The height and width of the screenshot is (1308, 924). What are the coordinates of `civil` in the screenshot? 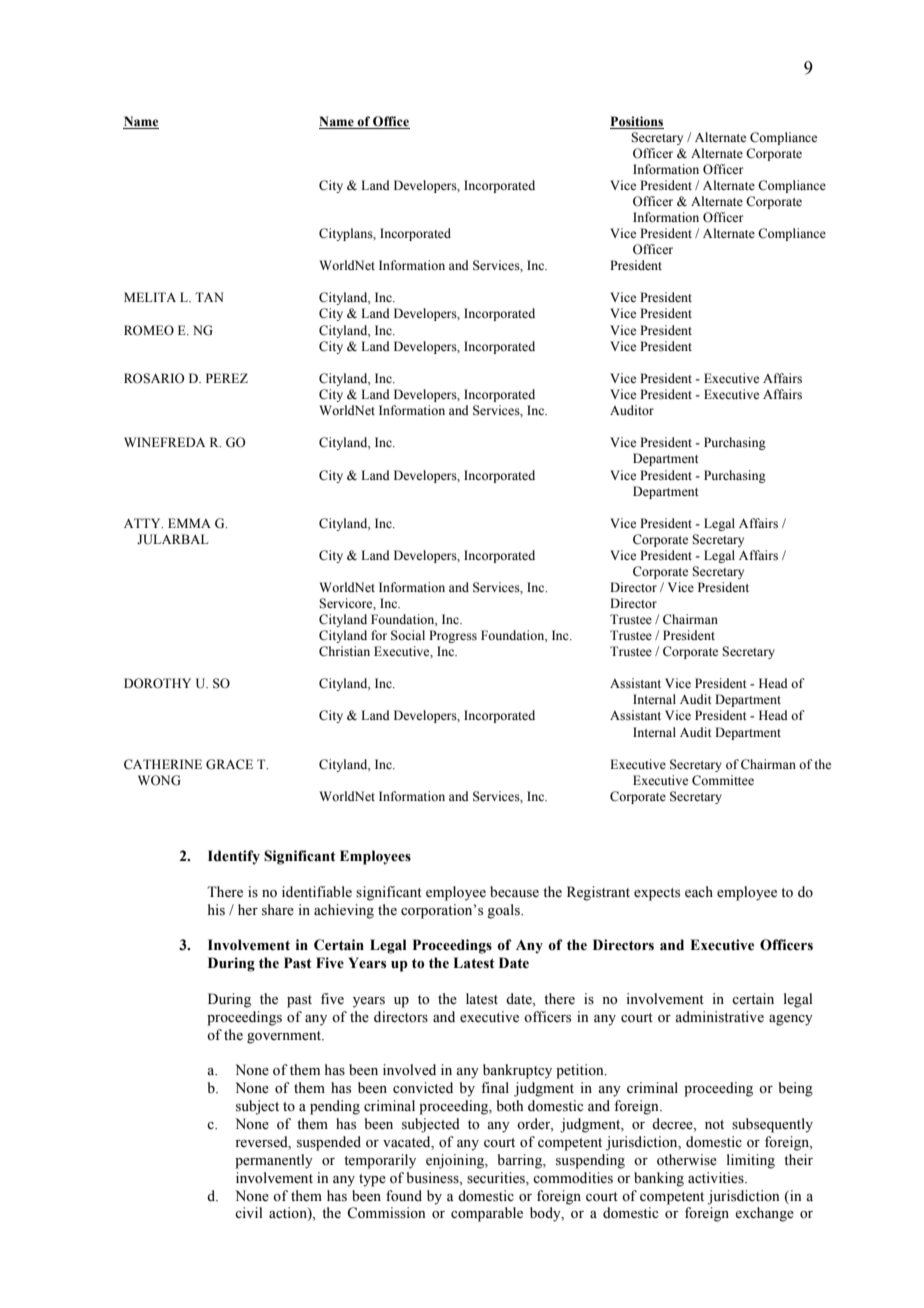 It's located at (249, 1212).
